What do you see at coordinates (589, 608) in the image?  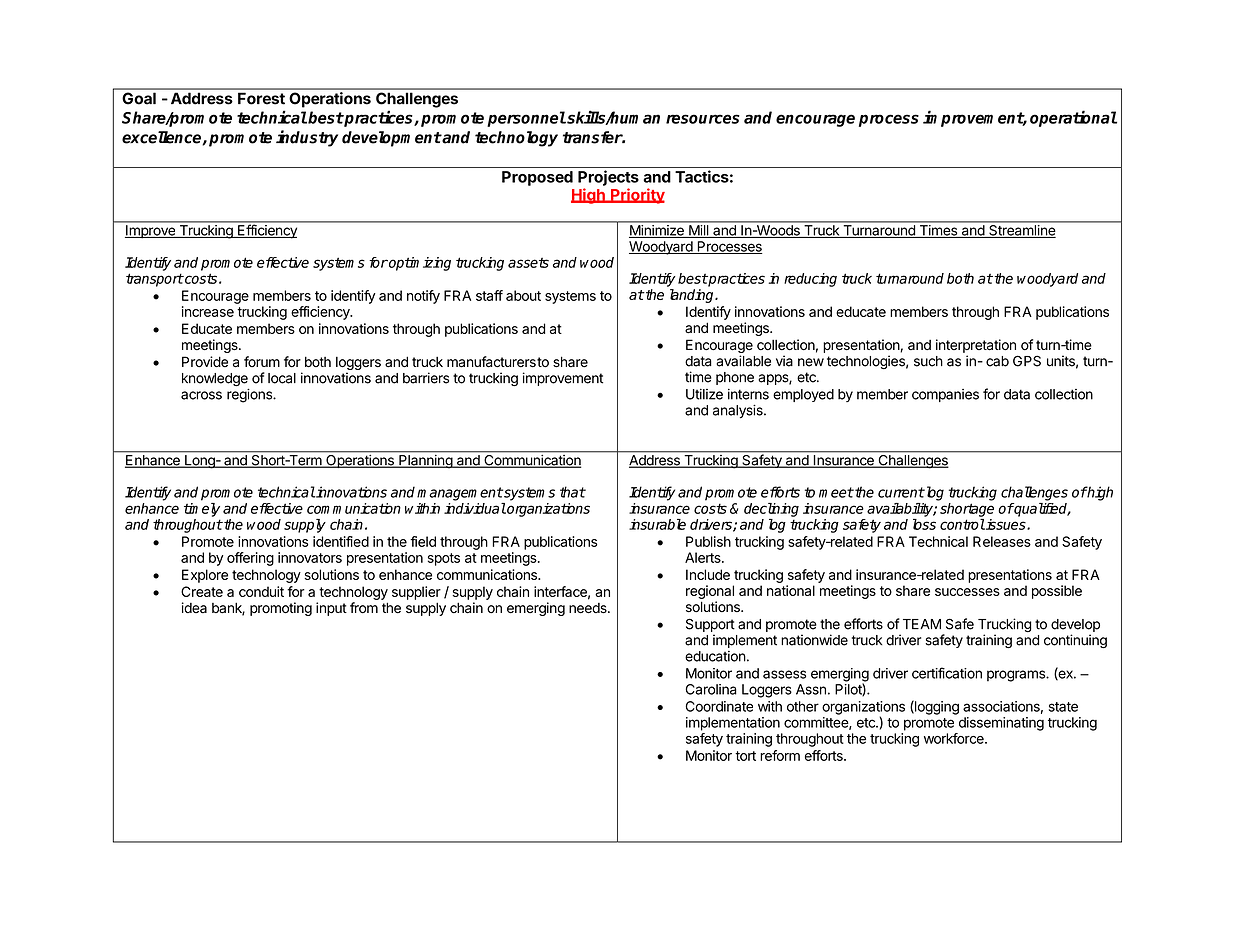 I see `needs` at bounding box center [589, 608].
